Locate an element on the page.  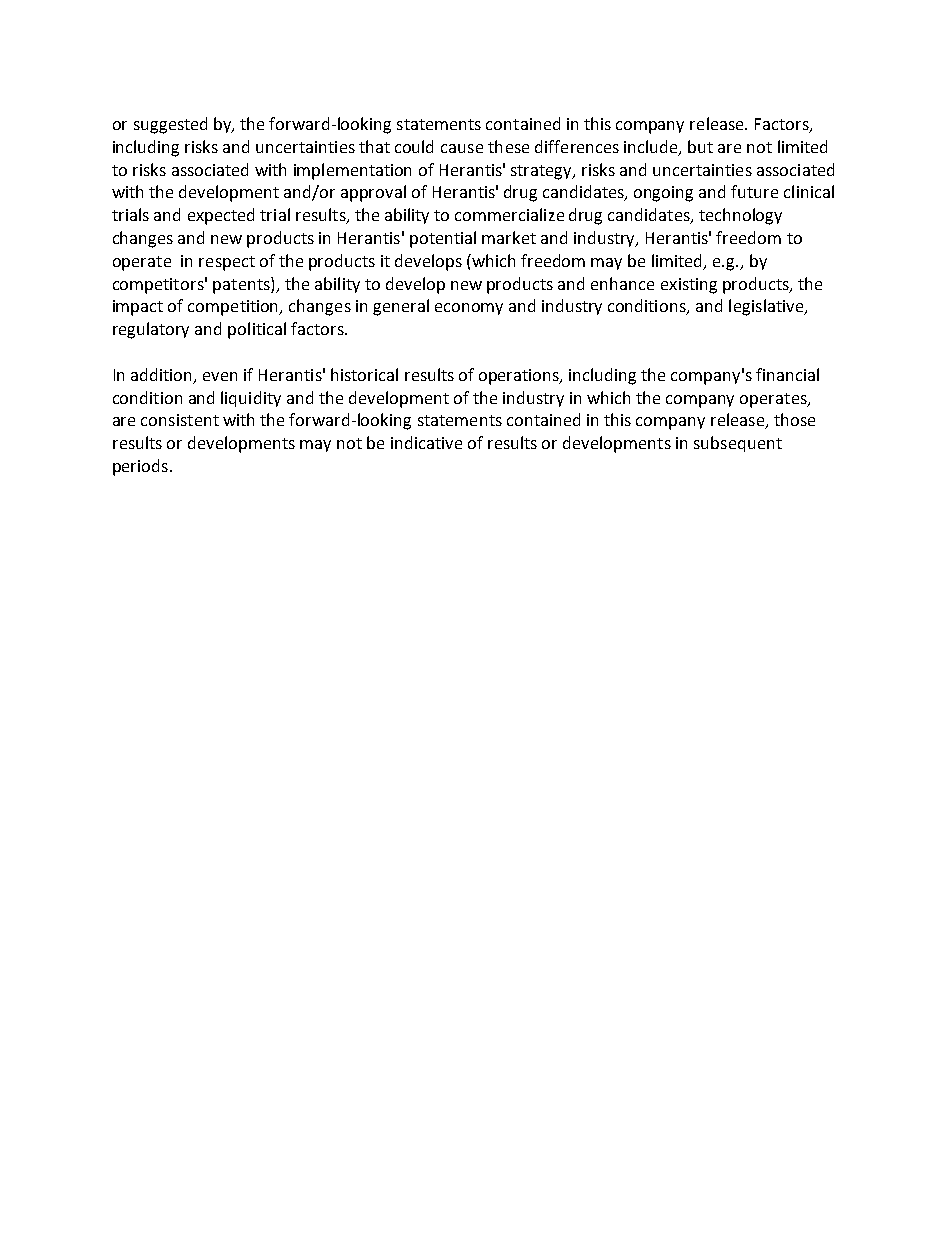
commercialize is located at coordinates (509, 214).
